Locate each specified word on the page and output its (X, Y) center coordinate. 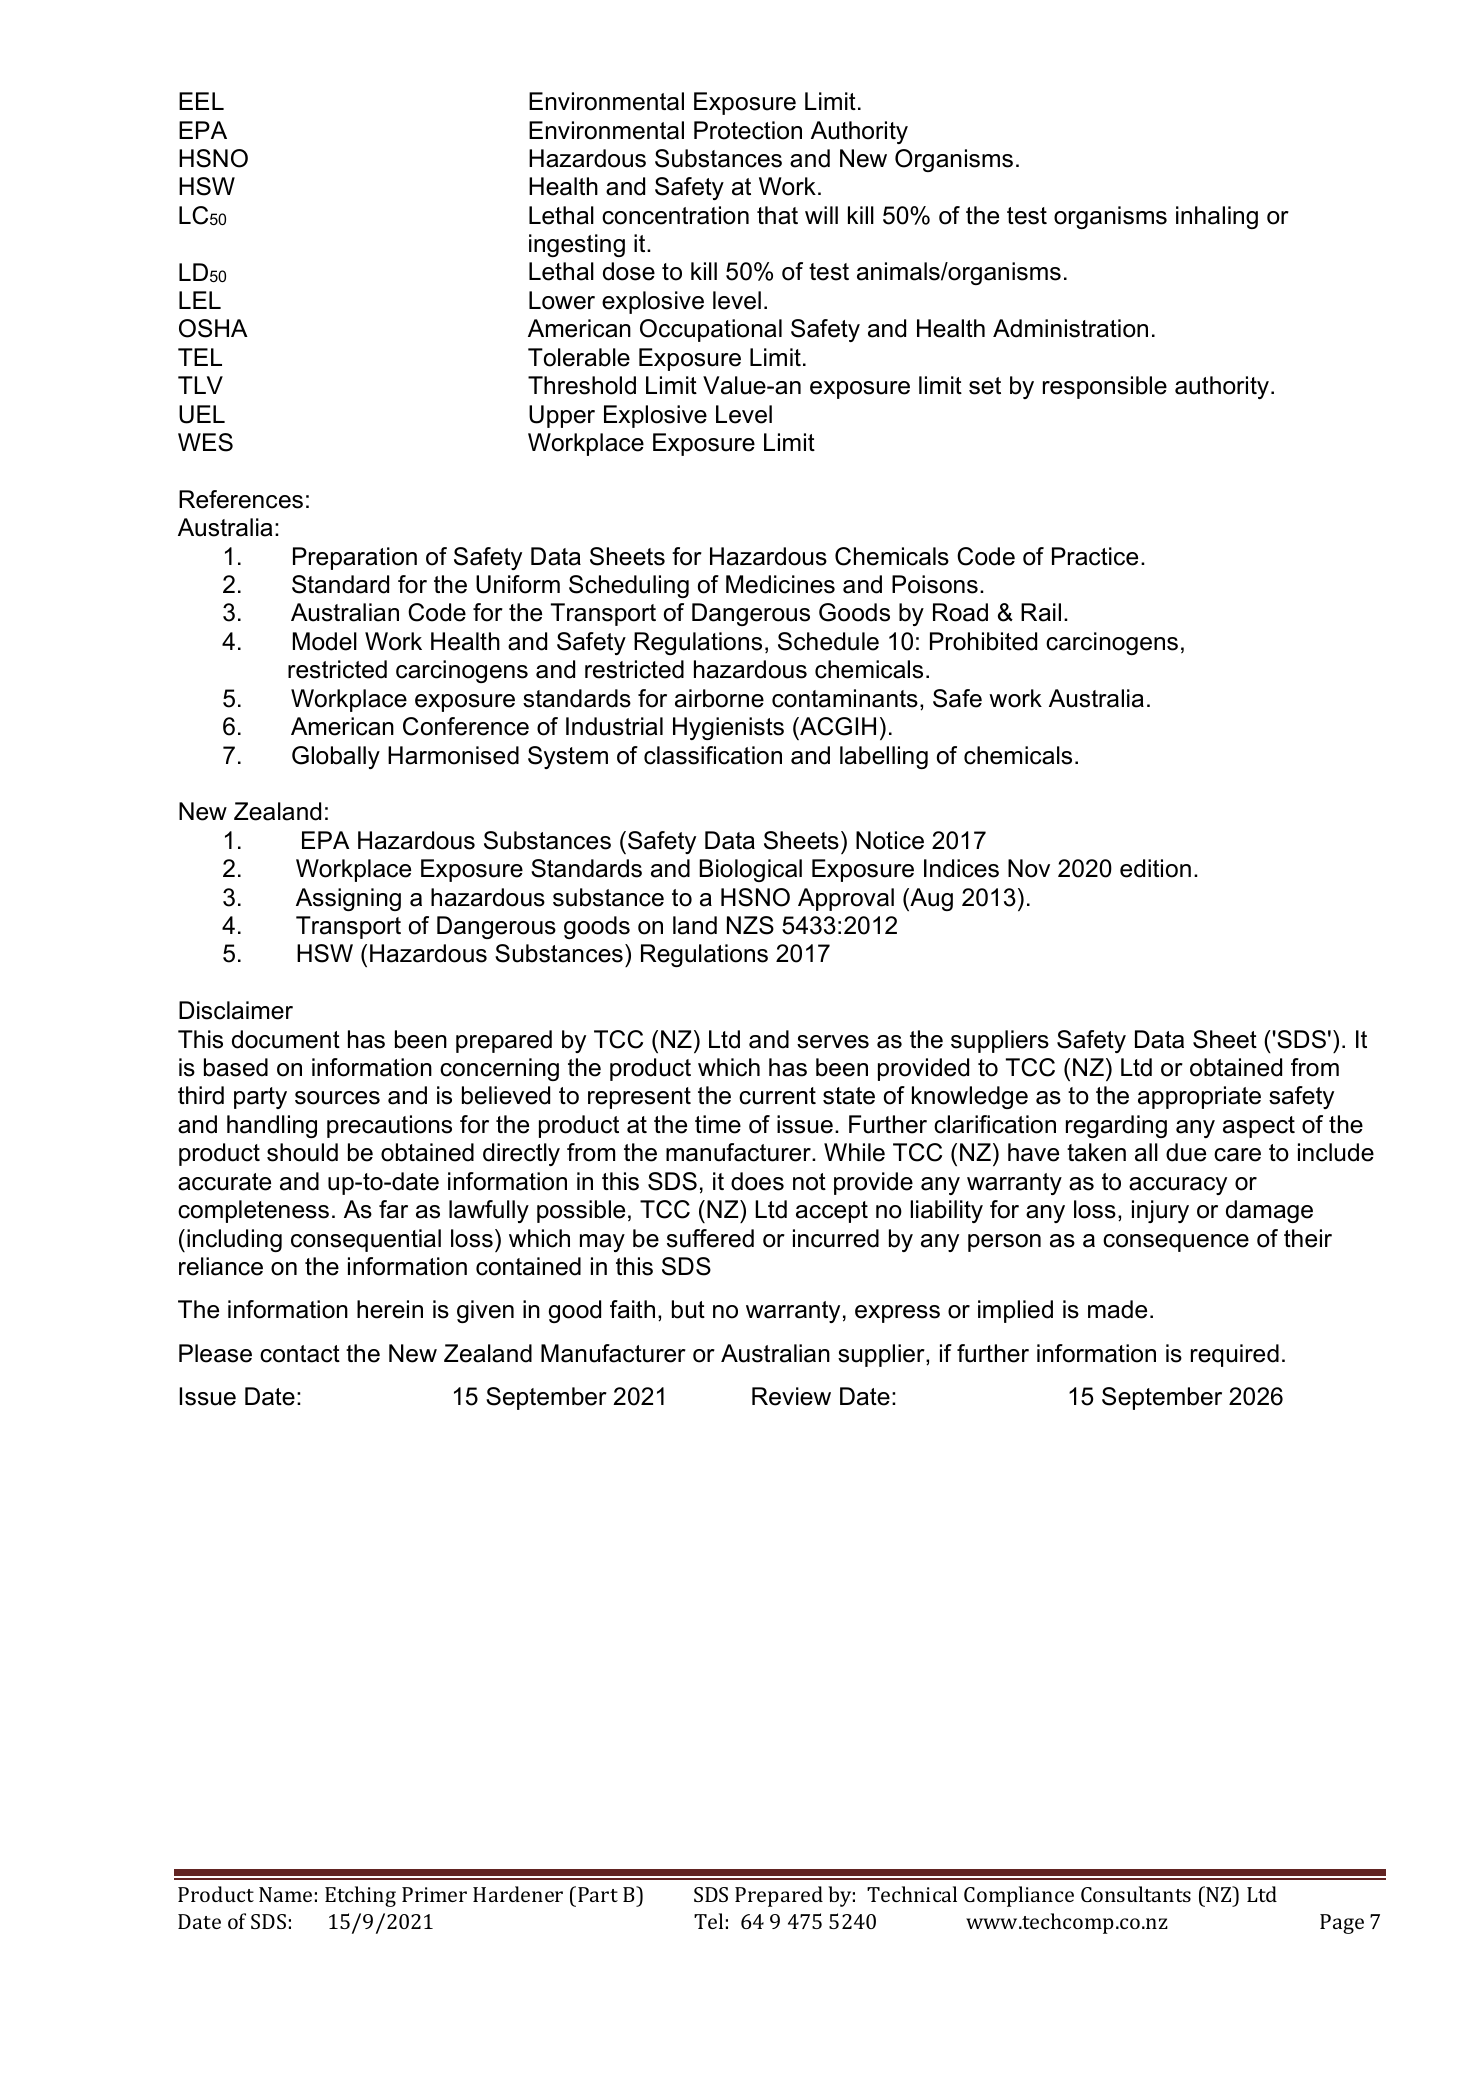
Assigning (348, 899)
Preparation (355, 558)
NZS (750, 925)
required (1235, 1355)
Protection (748, 130)
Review (791, 1396)
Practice (1095, 556)
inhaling (1217, 217)
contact (300, 1354)
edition (1155, 868)
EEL (201, 101)
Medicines (780, 584)
